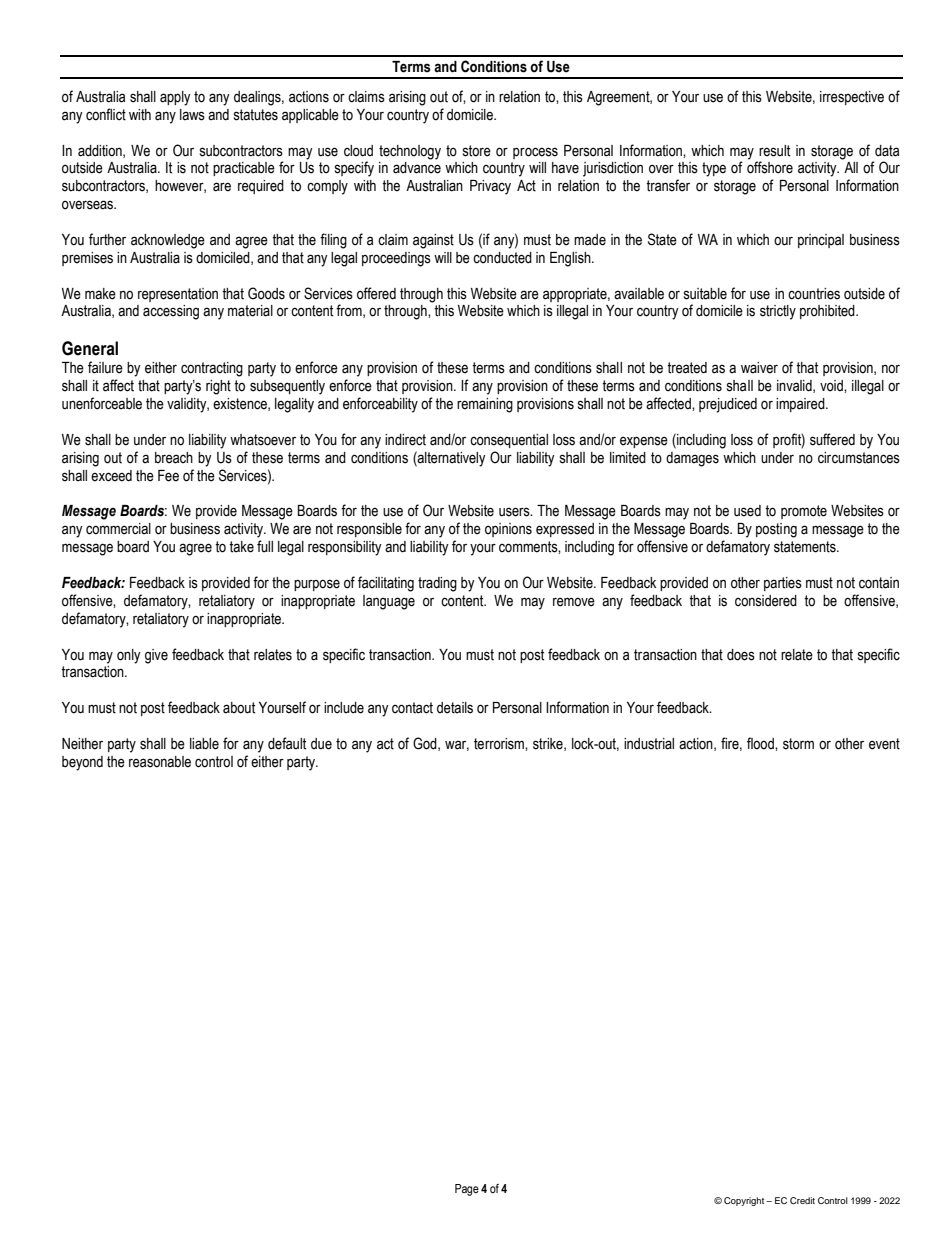 Image resolution: width=952 pixels, height=1233 pixels. I want to click on result, so click(774, 151).
